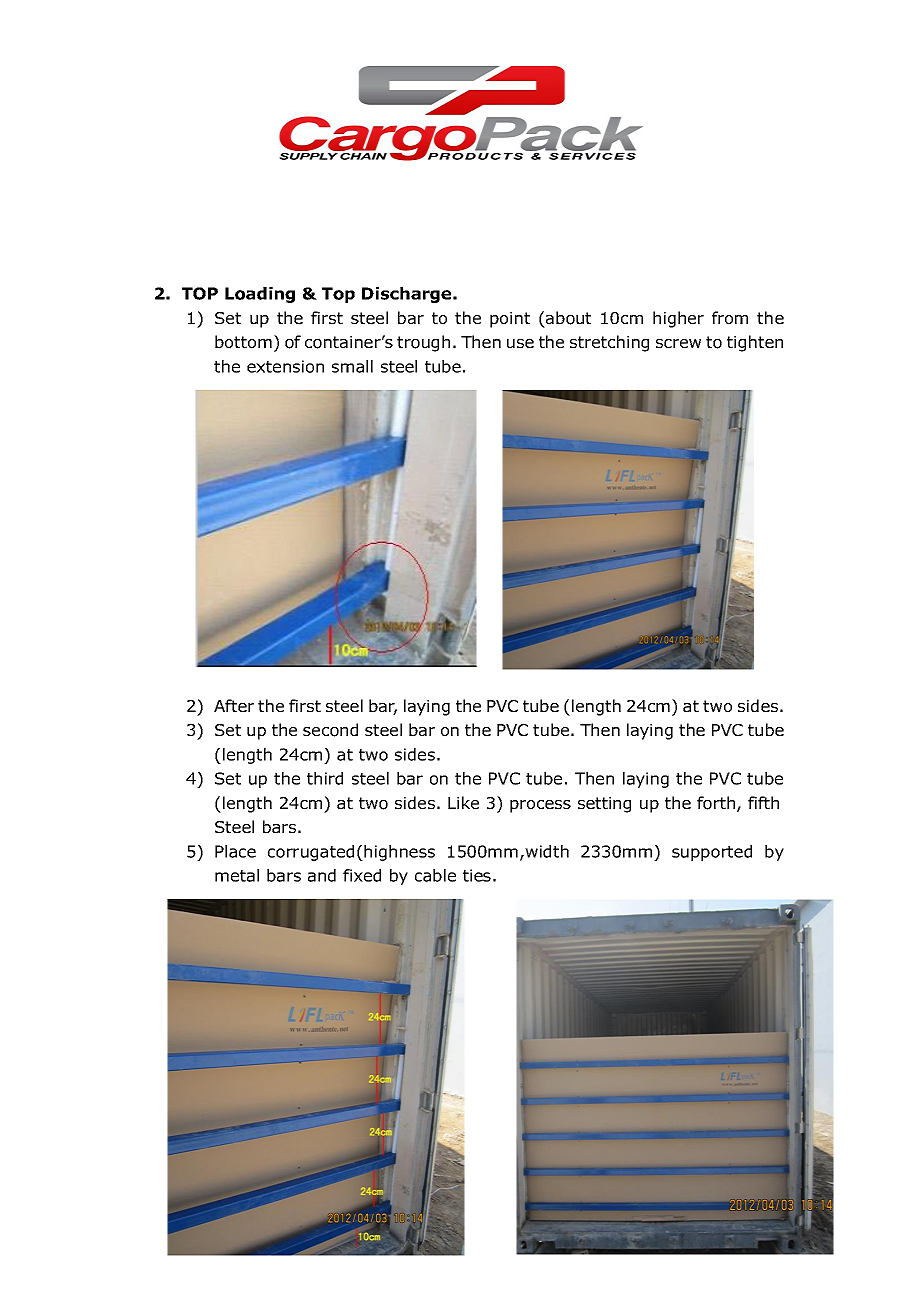 The image size is (924, 1308). I want to click on higher, so click(678, 319).
